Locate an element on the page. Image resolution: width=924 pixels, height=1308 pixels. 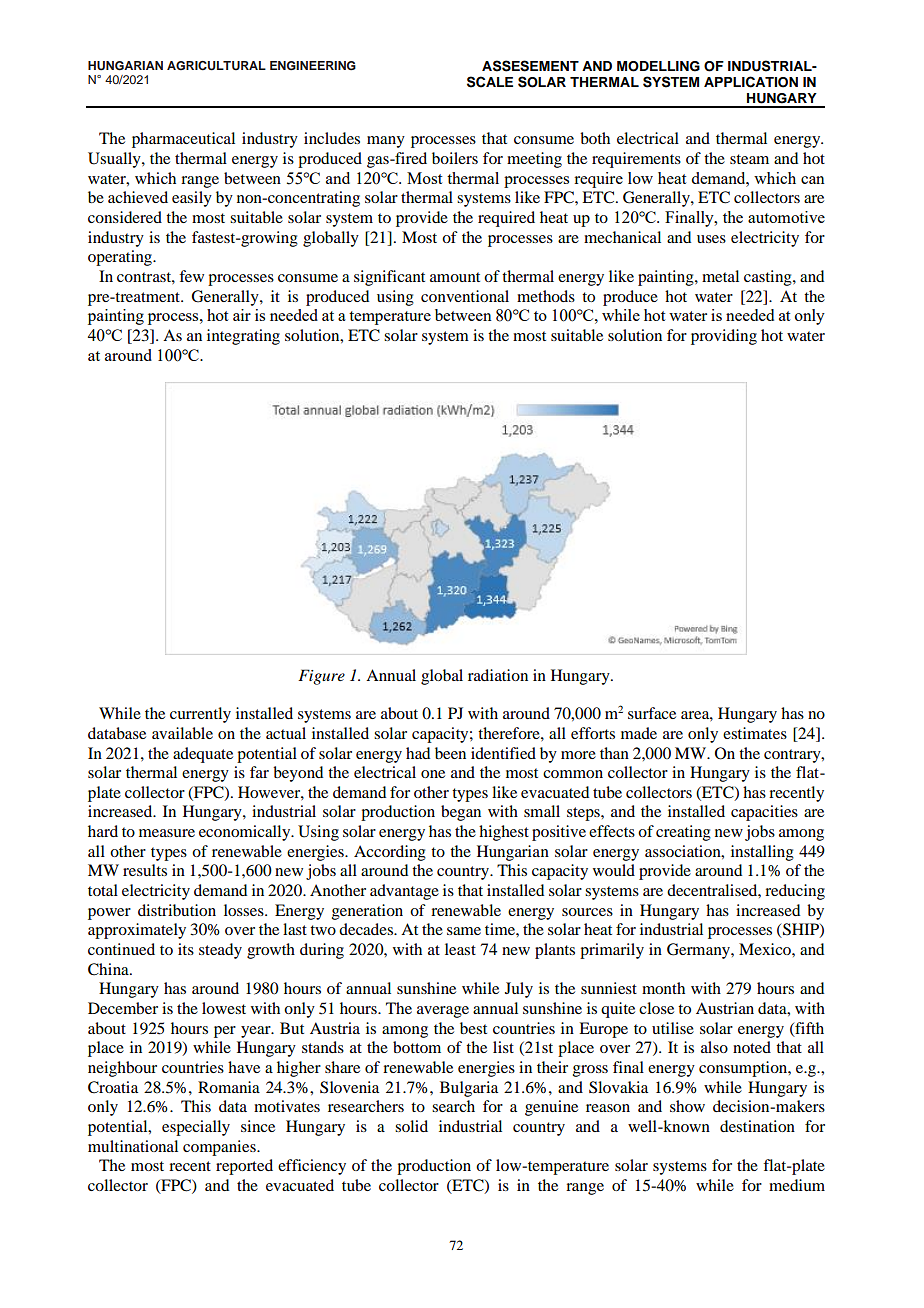
pharmaceutical is located at coordinates (183, 140).
